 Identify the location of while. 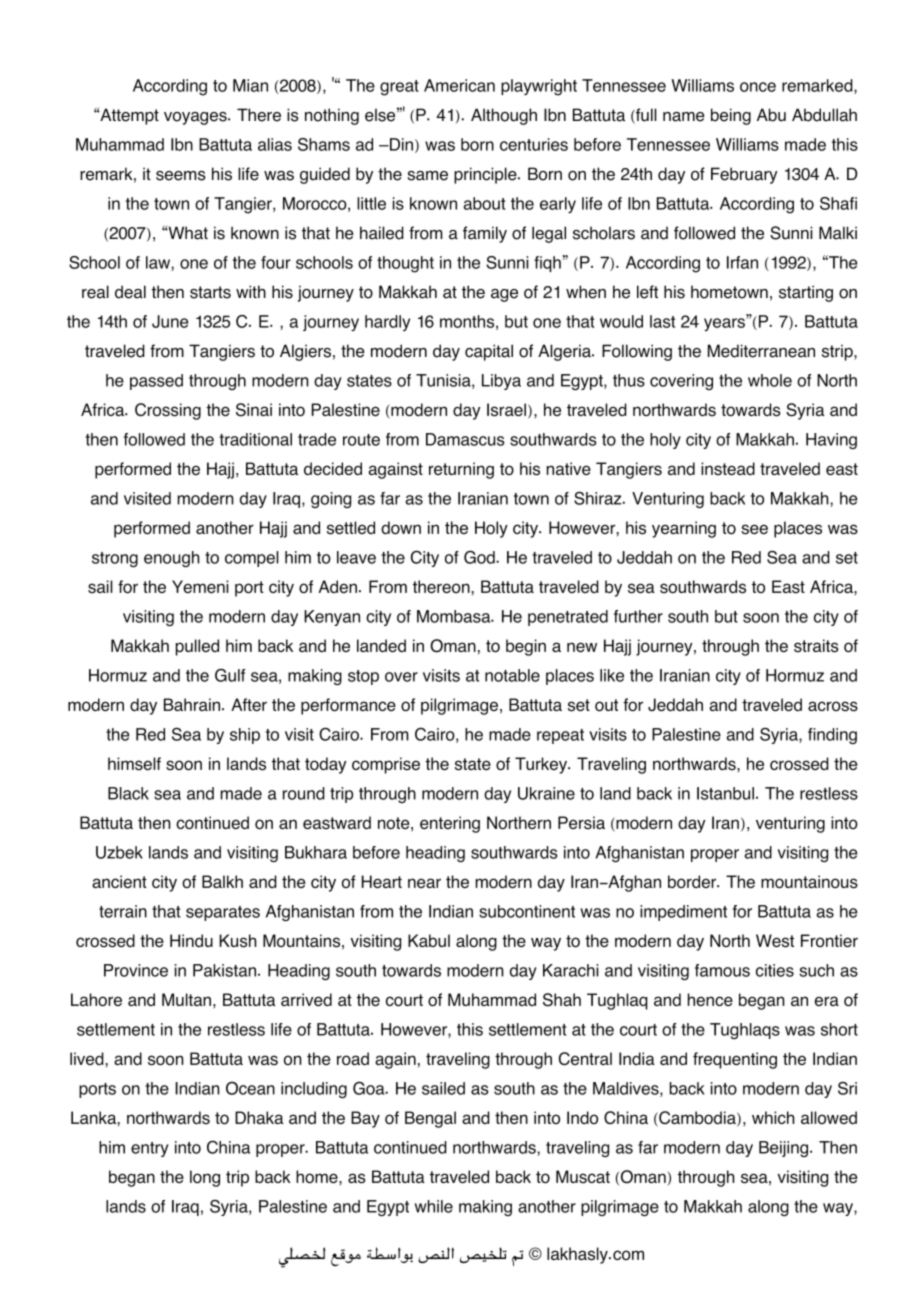
(434, 1206).
